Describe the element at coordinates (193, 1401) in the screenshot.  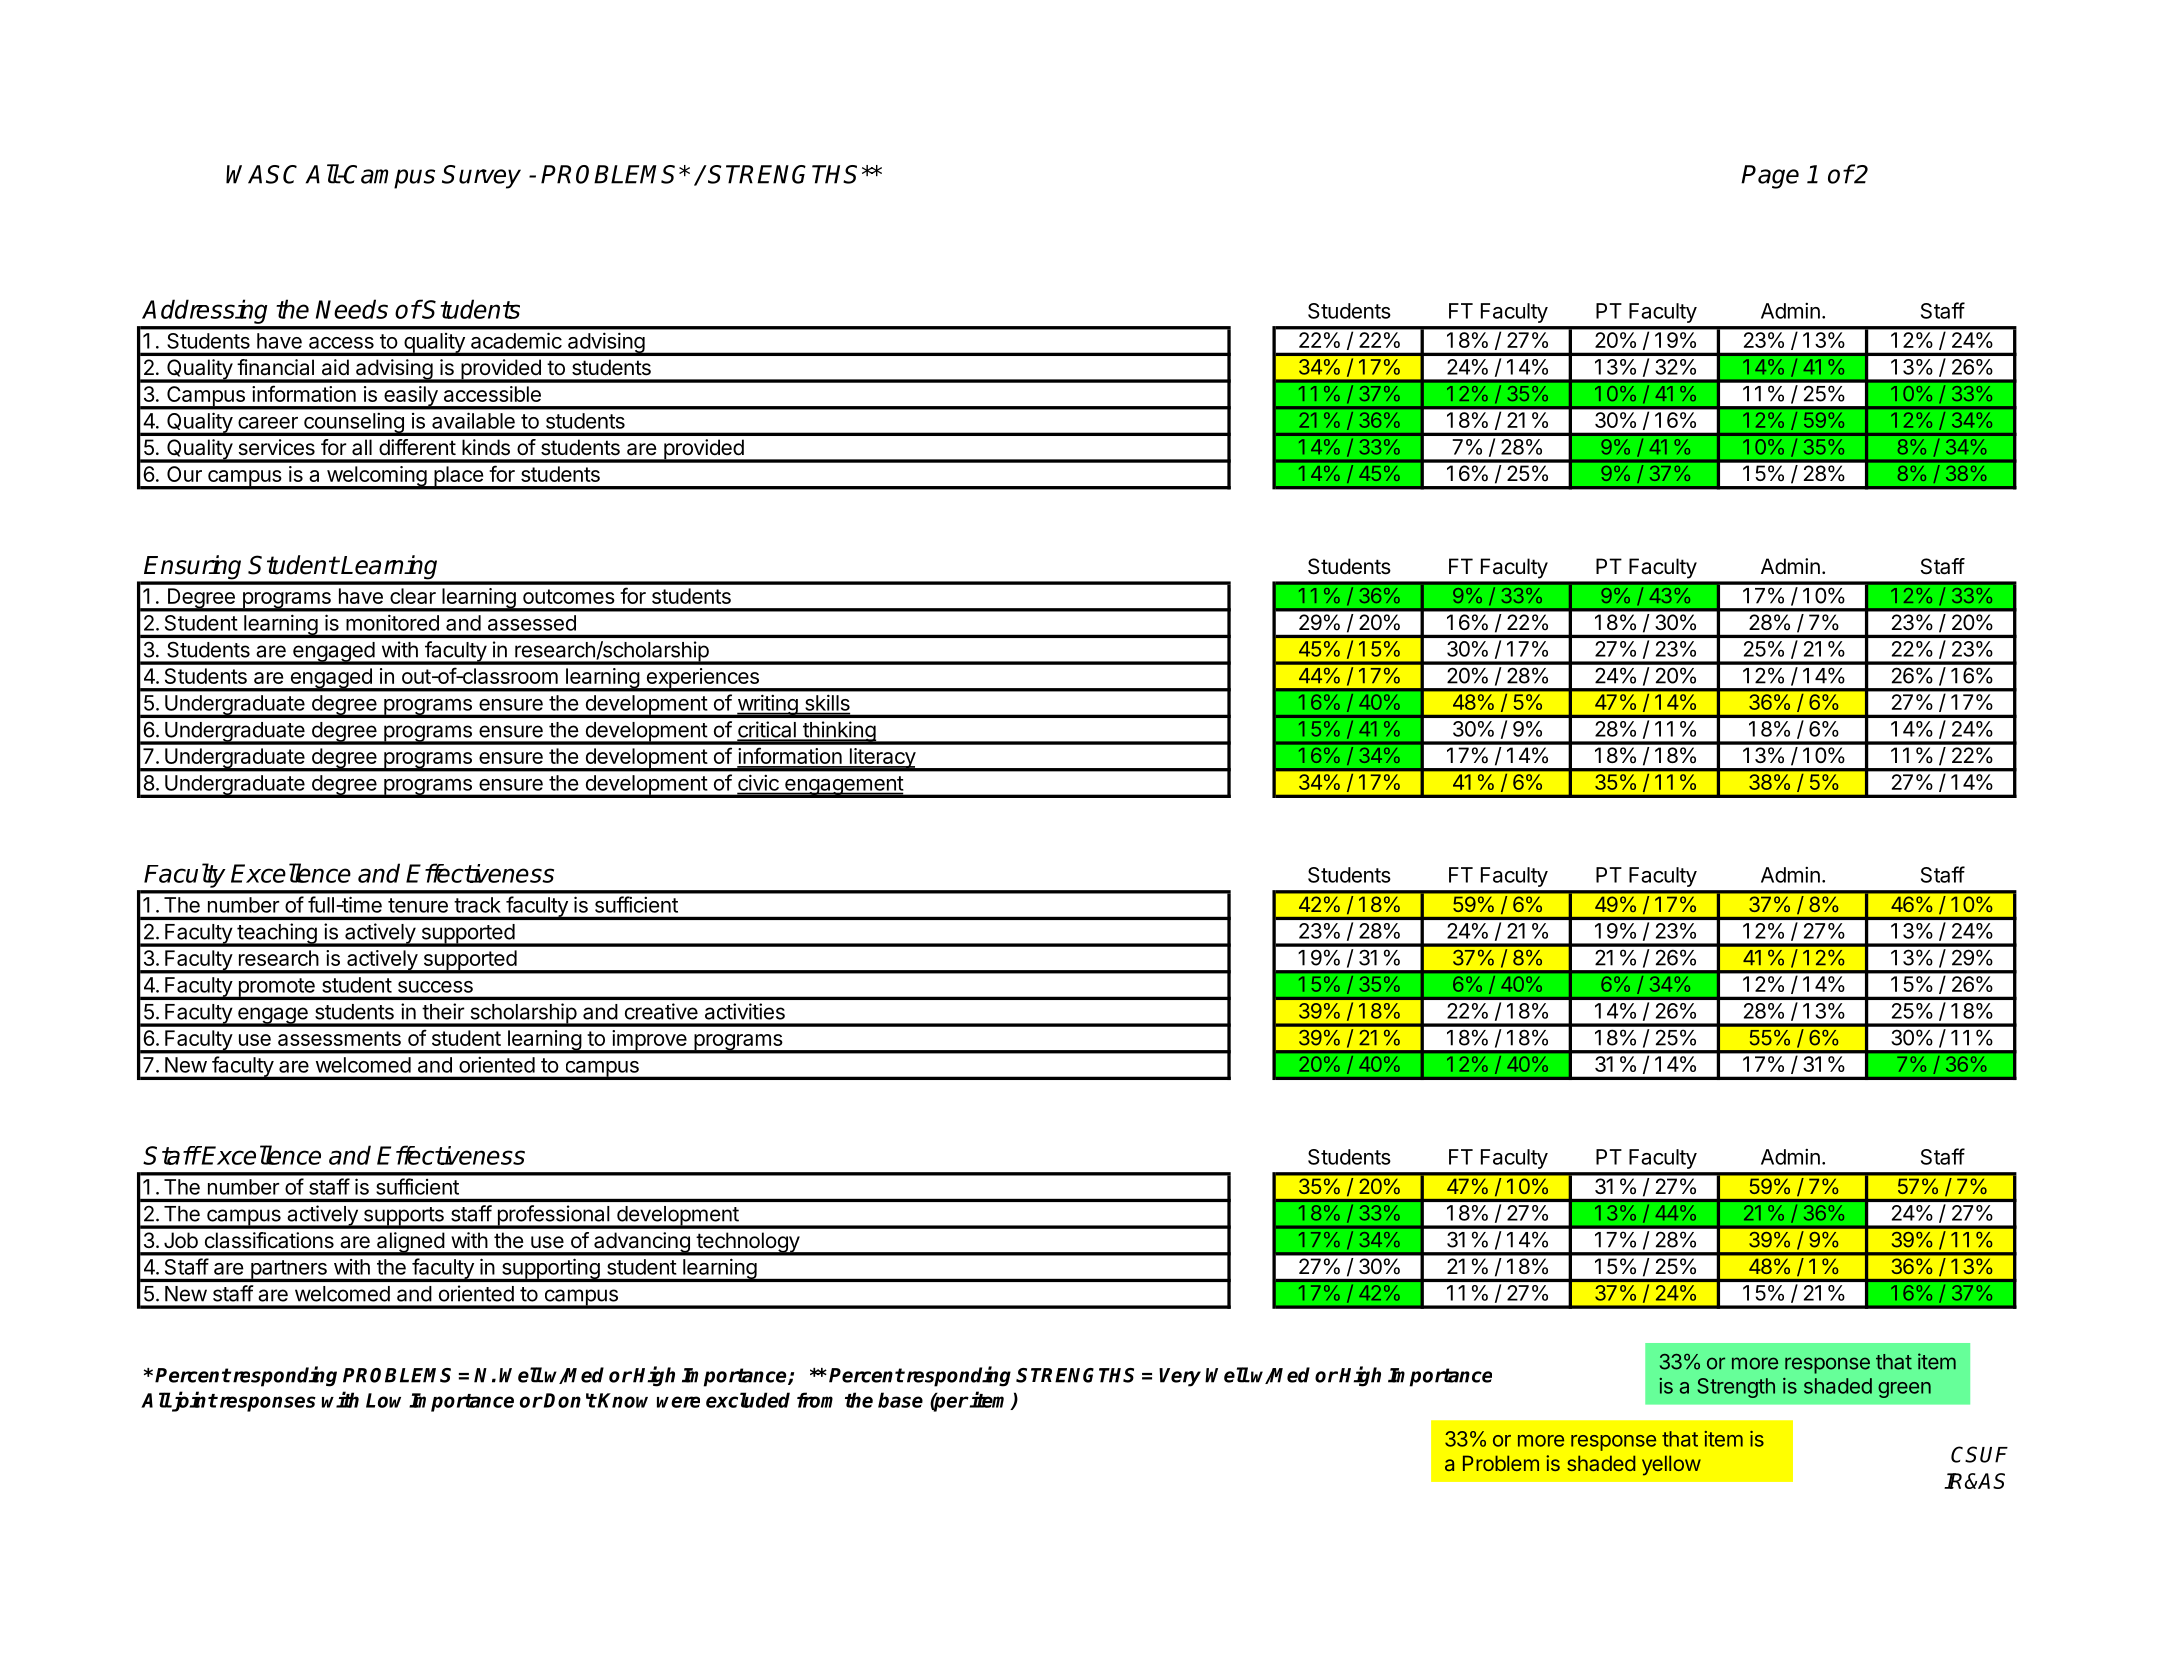
I see `joint` at that location.
